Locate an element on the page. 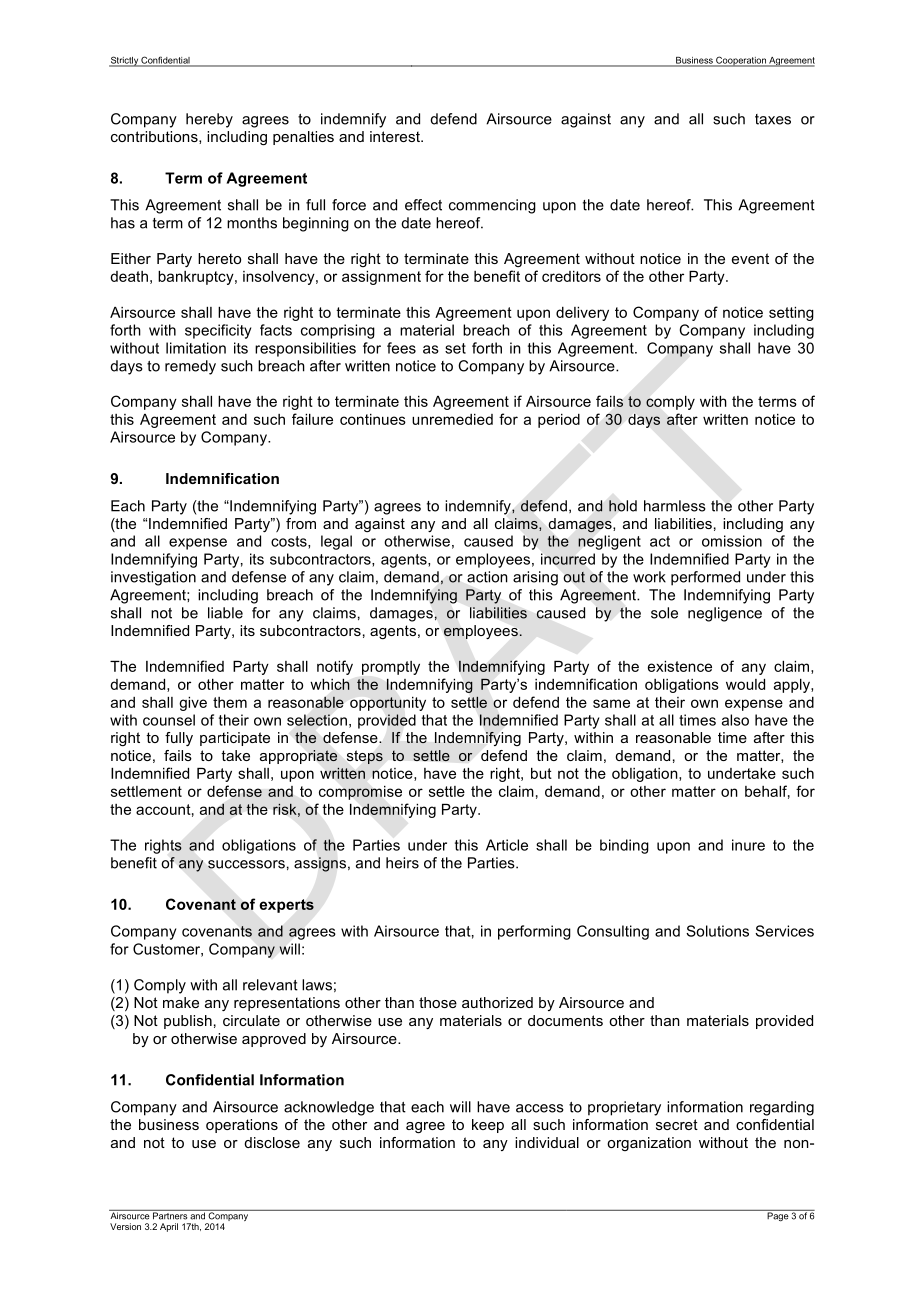 The width and height of the document is (924, 1308). Partners is located at coordinates (170, 1215).
